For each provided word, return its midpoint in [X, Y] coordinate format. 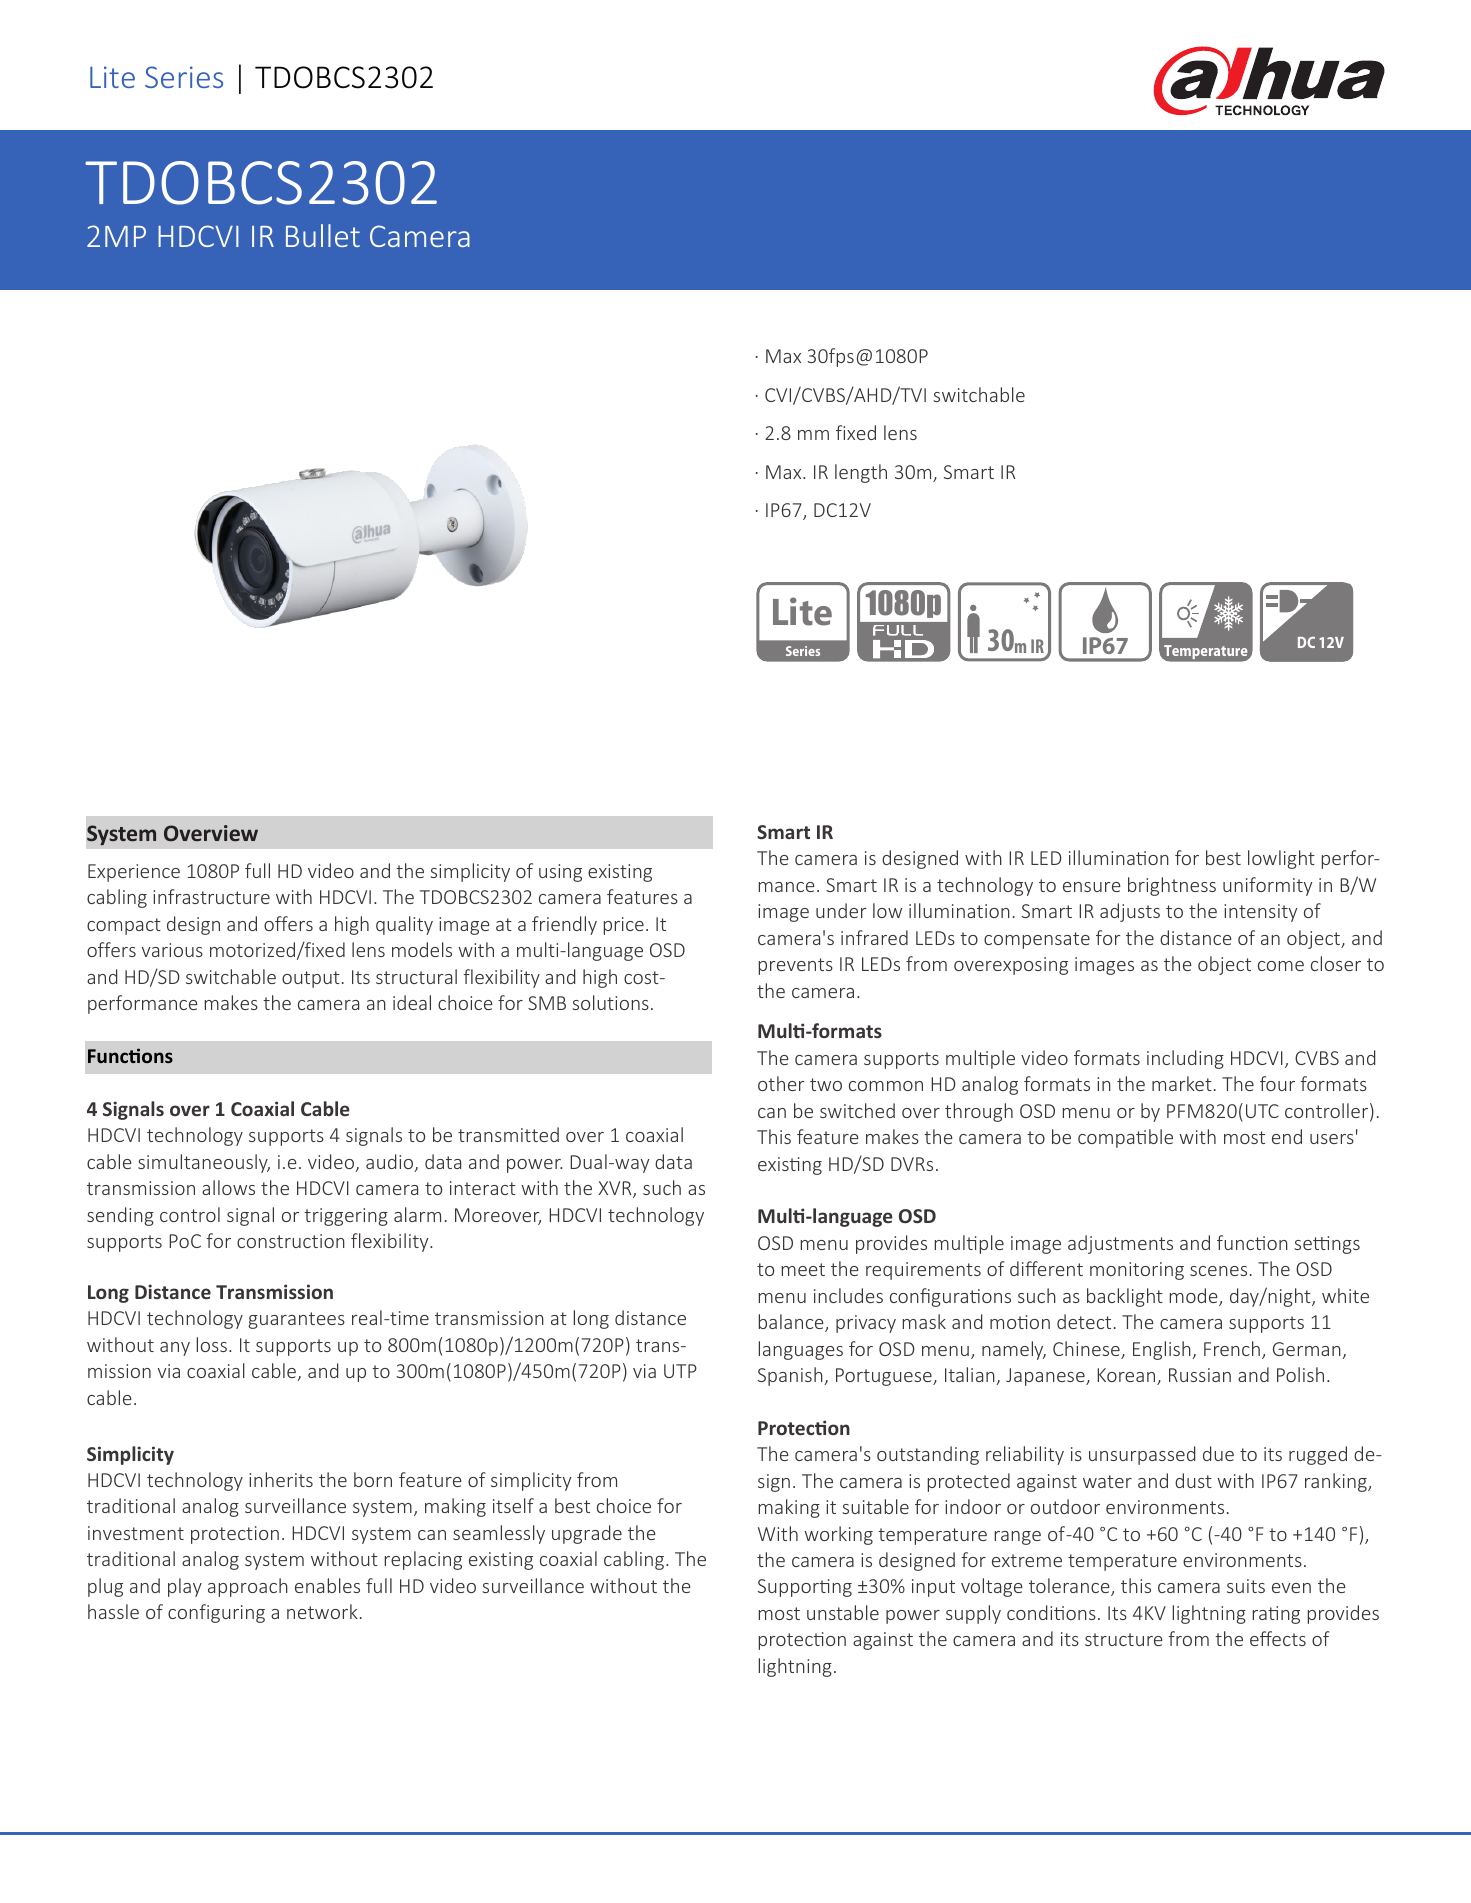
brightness [1172, 886]
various [172, 950]
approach [248, 1587]
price [624, 926]
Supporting [805, 1588]
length [861, 473]
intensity [1260, 913]
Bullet [323, 235]
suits [1246, 1586]
